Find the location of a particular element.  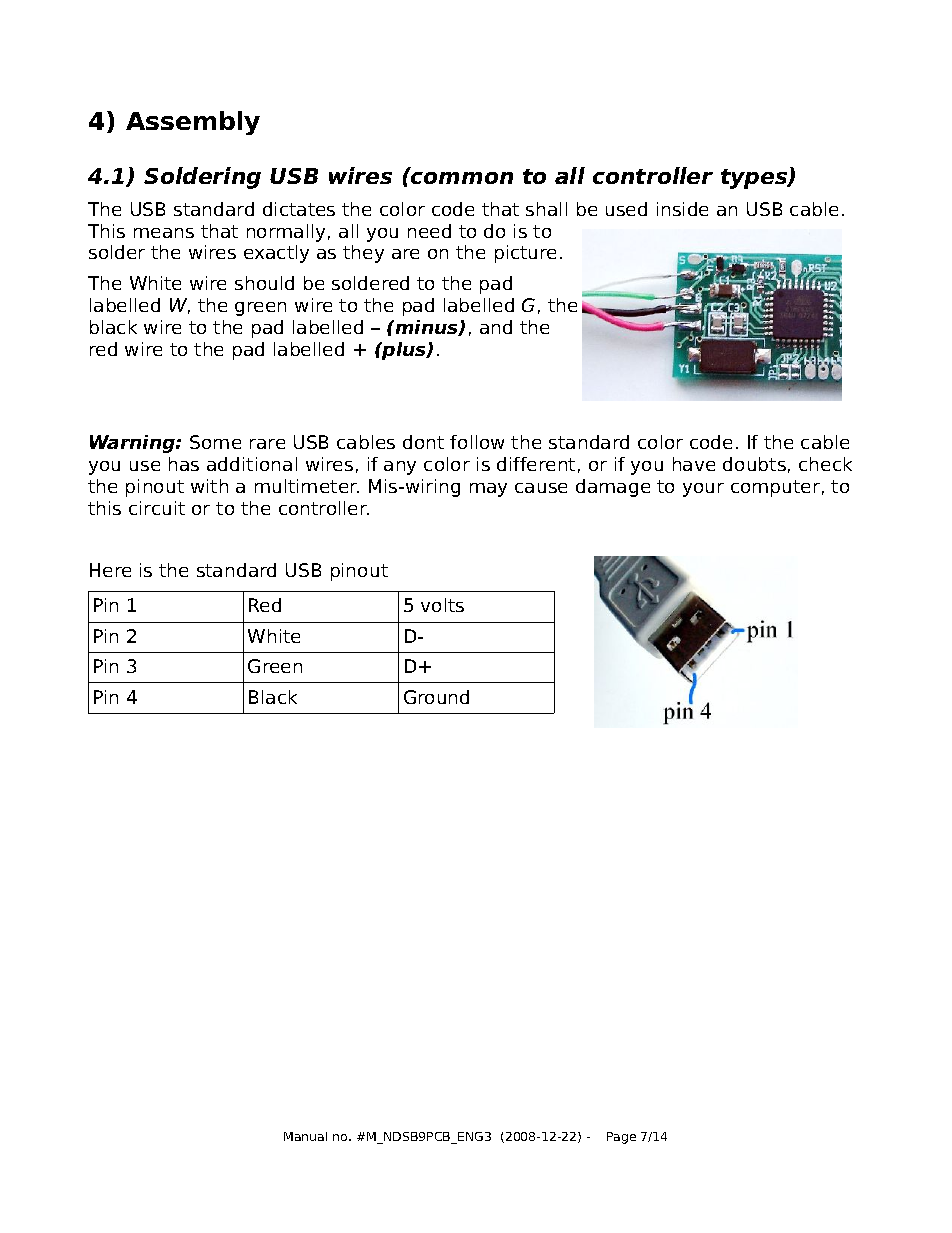

Here is located at coordinates (110, 570).
